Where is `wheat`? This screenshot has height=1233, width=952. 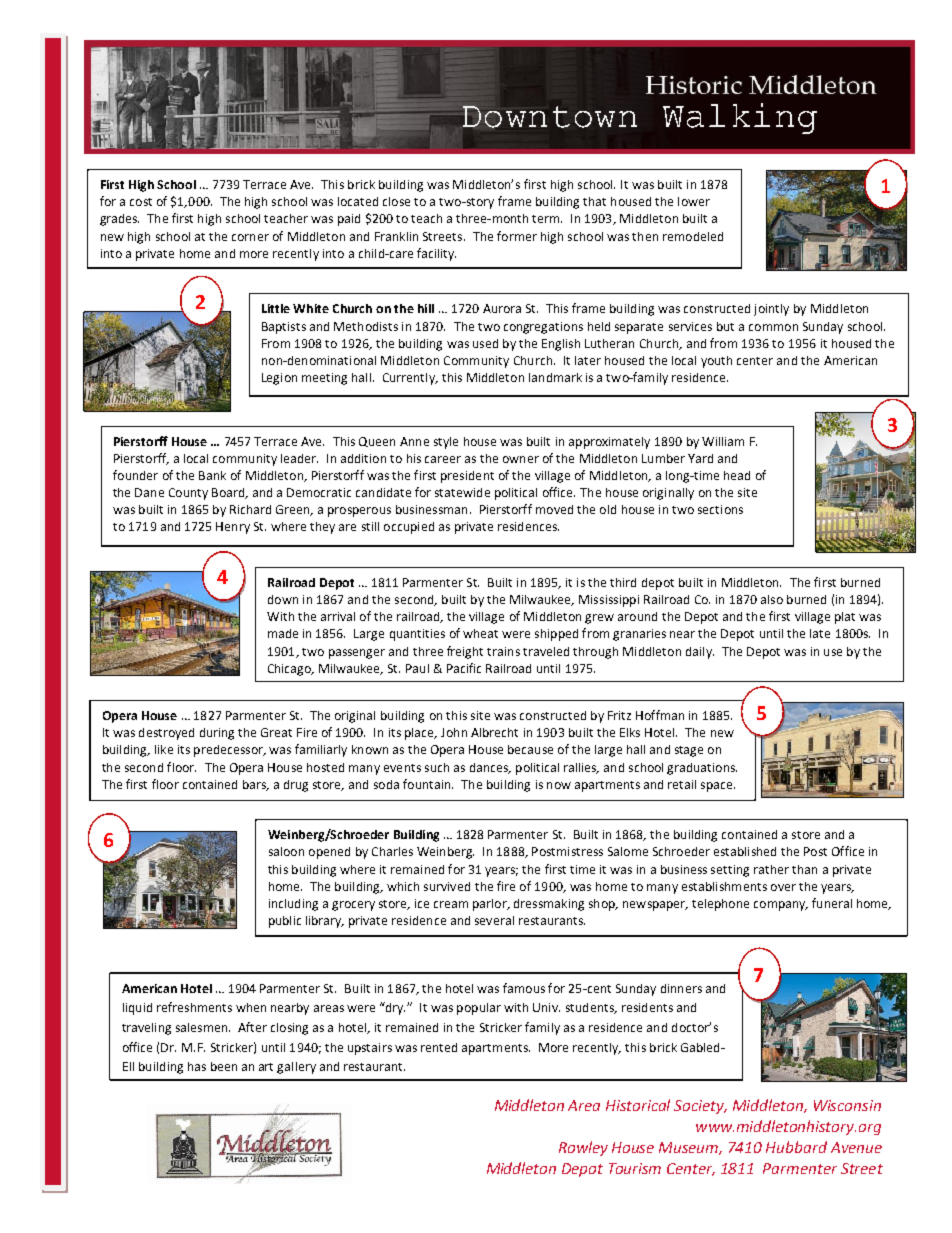
wheat is located at coordinates (480, 633).
